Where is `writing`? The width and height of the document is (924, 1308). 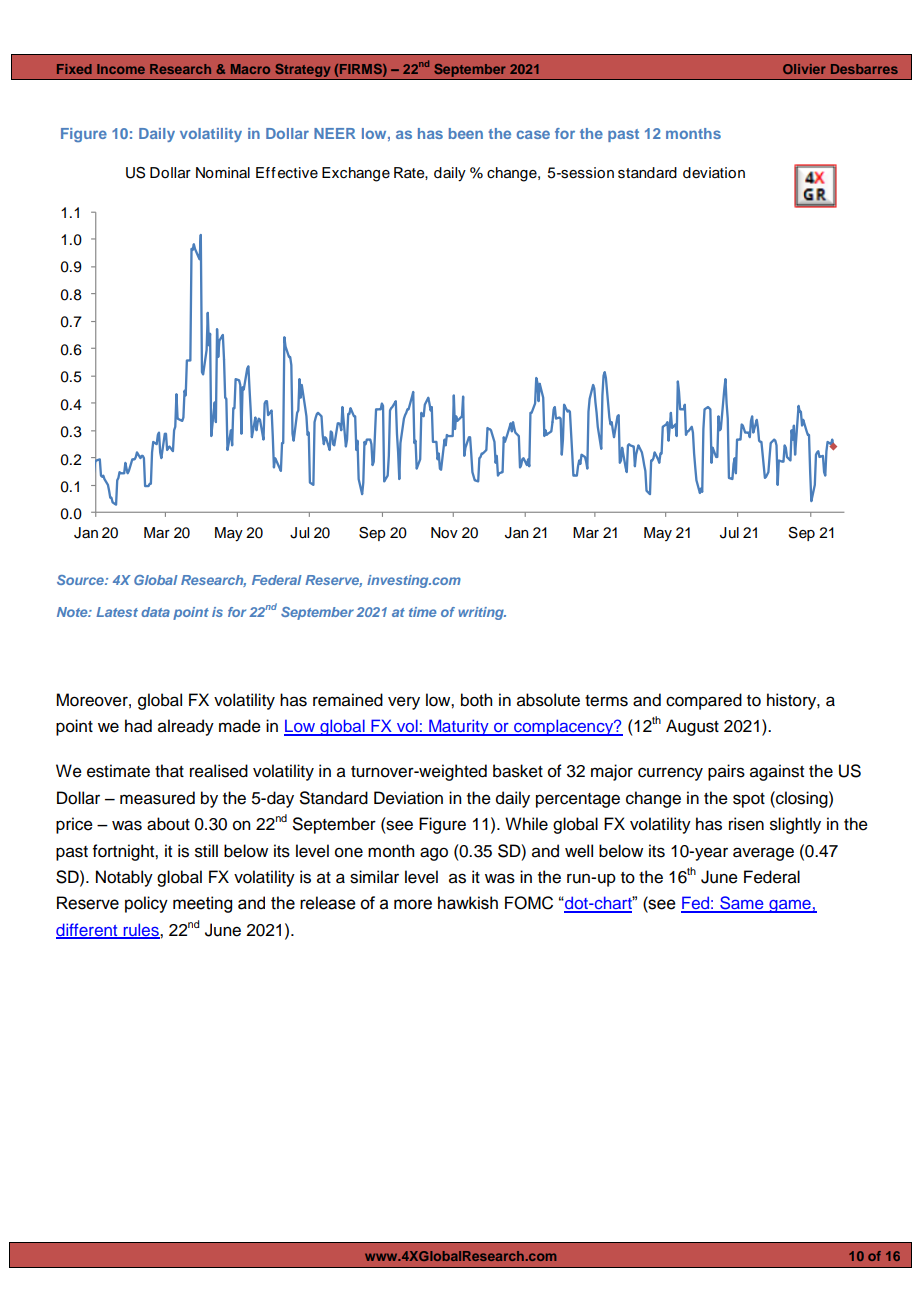 writing is located at coordinates (482, 613).
